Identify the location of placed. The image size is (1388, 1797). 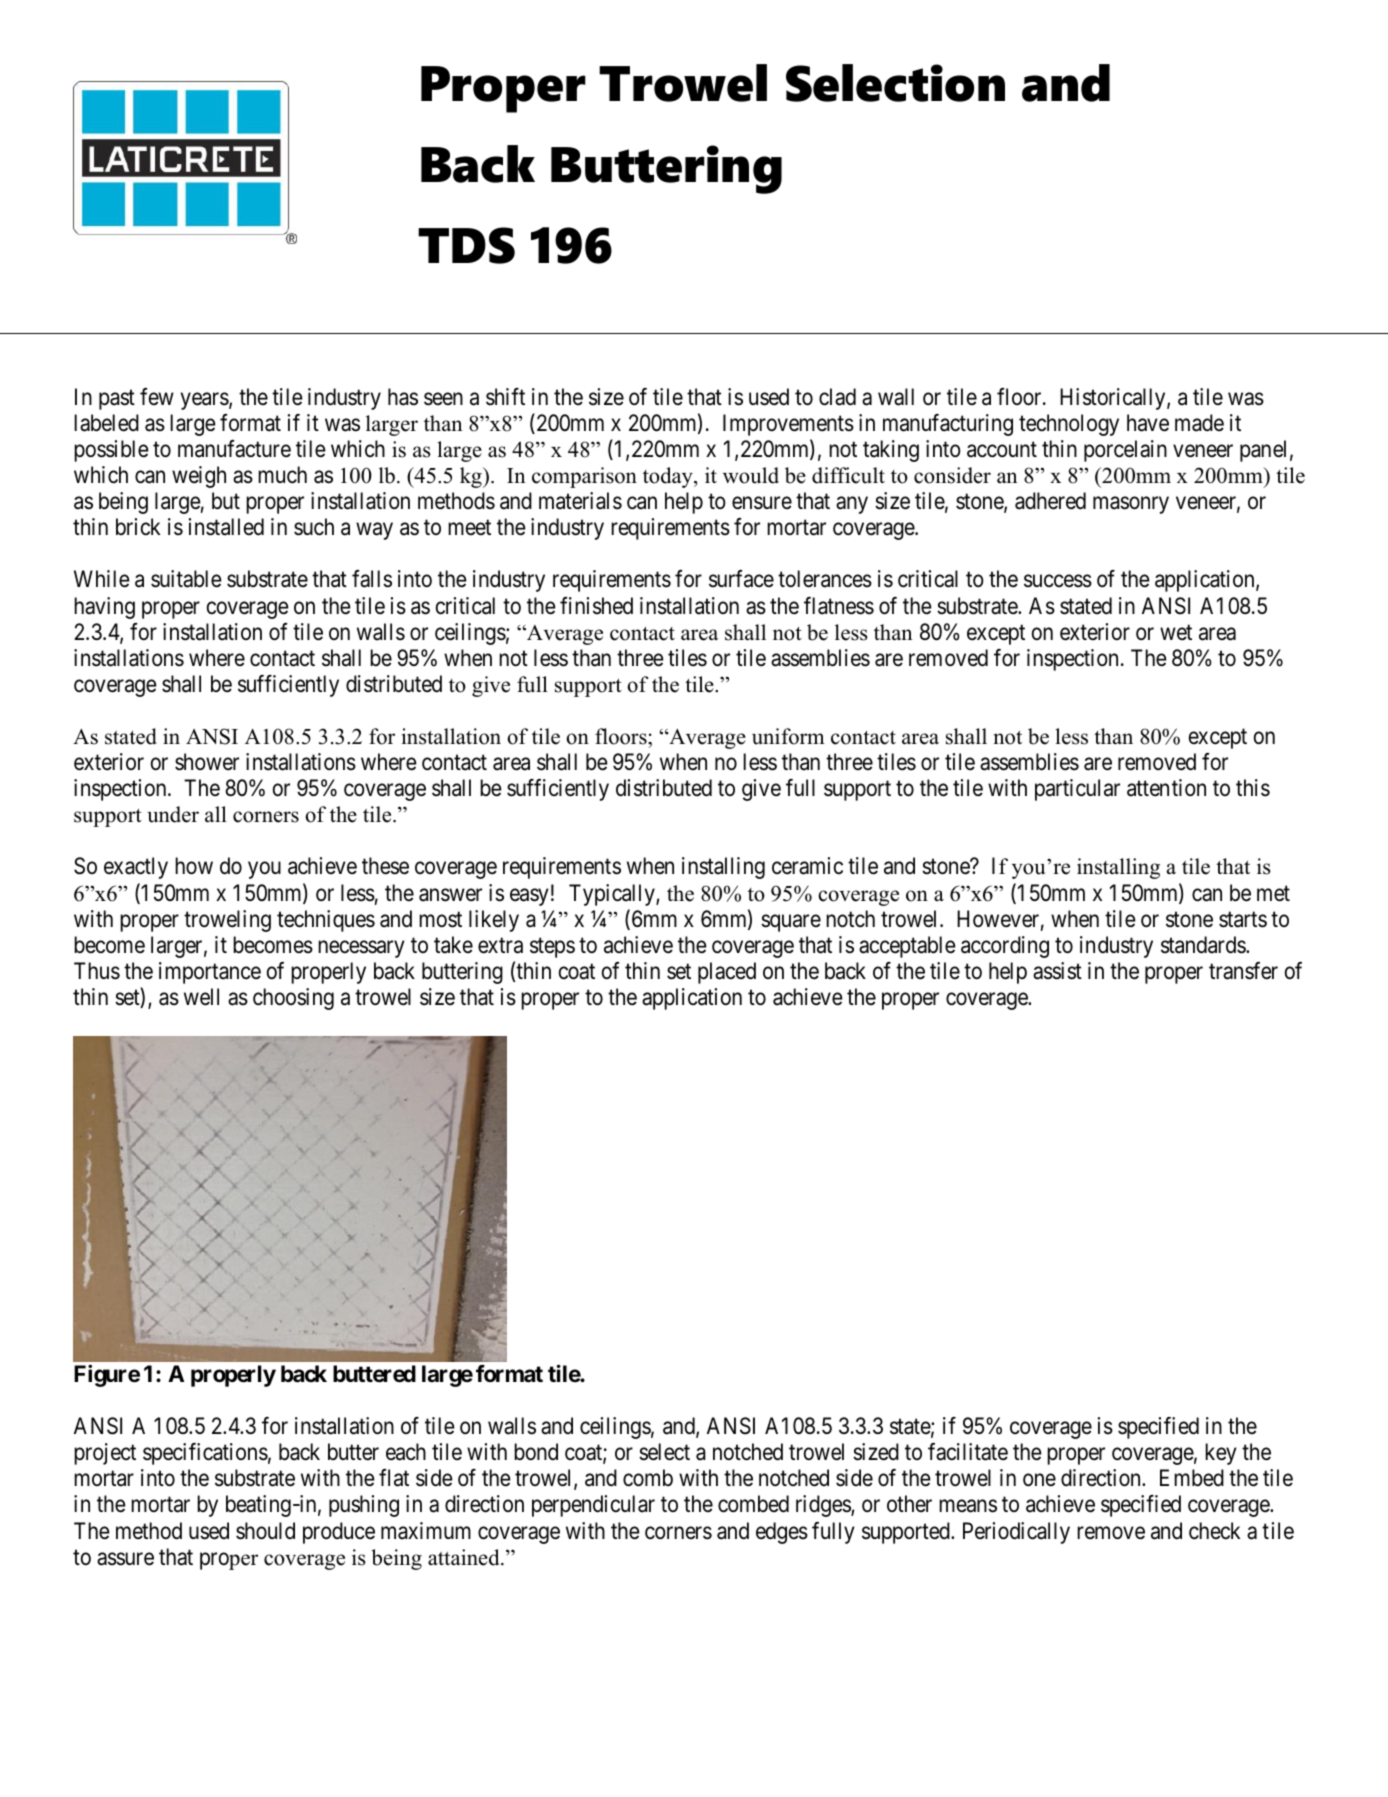
(727, 973).
